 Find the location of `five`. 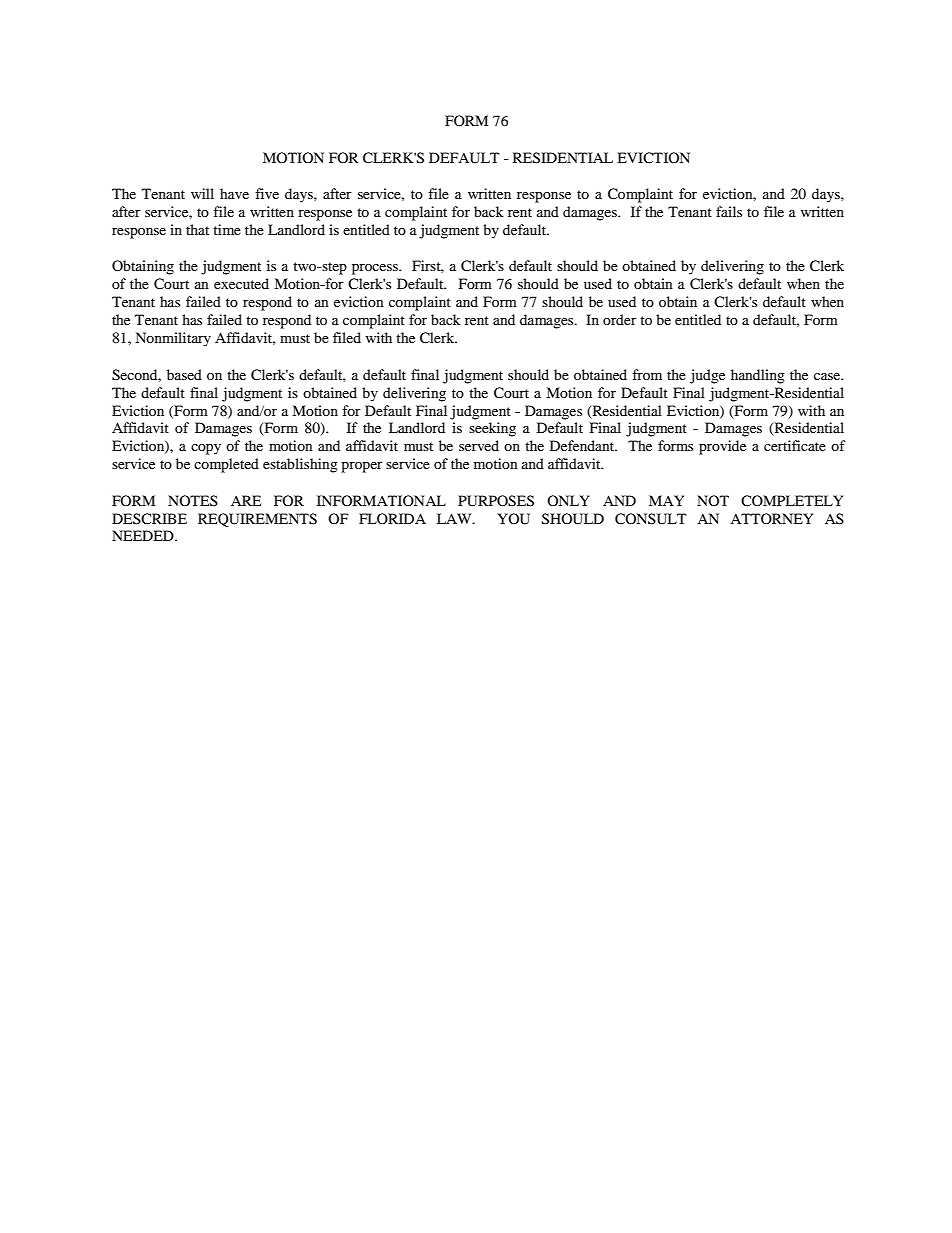

five is located at coordinates (267, 193).
